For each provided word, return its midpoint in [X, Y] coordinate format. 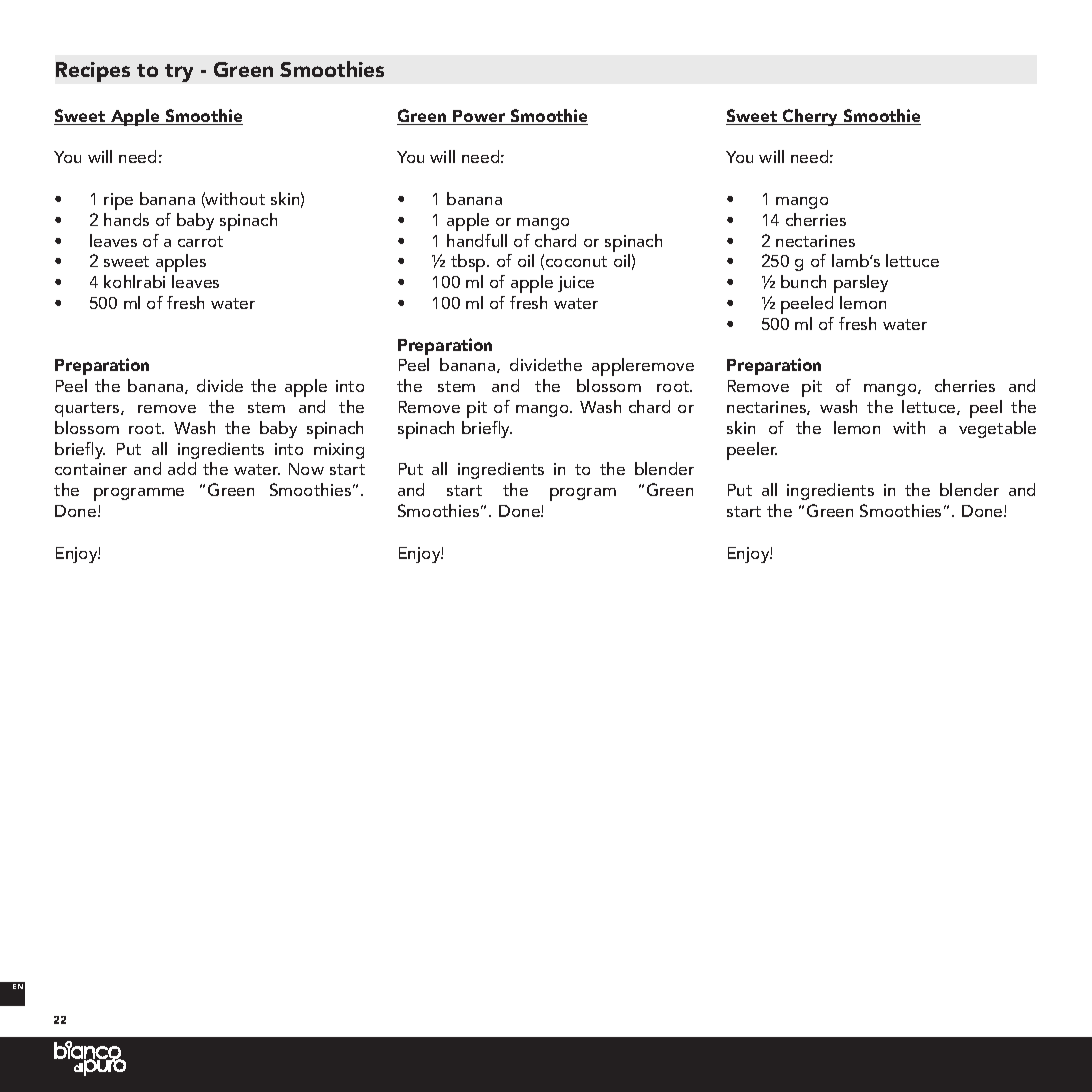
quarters [88, 409]
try [179, 73]
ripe [118, 201]
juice [576, 284]
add [182, 468]
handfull [477, 240]
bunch [803, 281]
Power [479, 117]
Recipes [93, 72]
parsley [861, 284]
